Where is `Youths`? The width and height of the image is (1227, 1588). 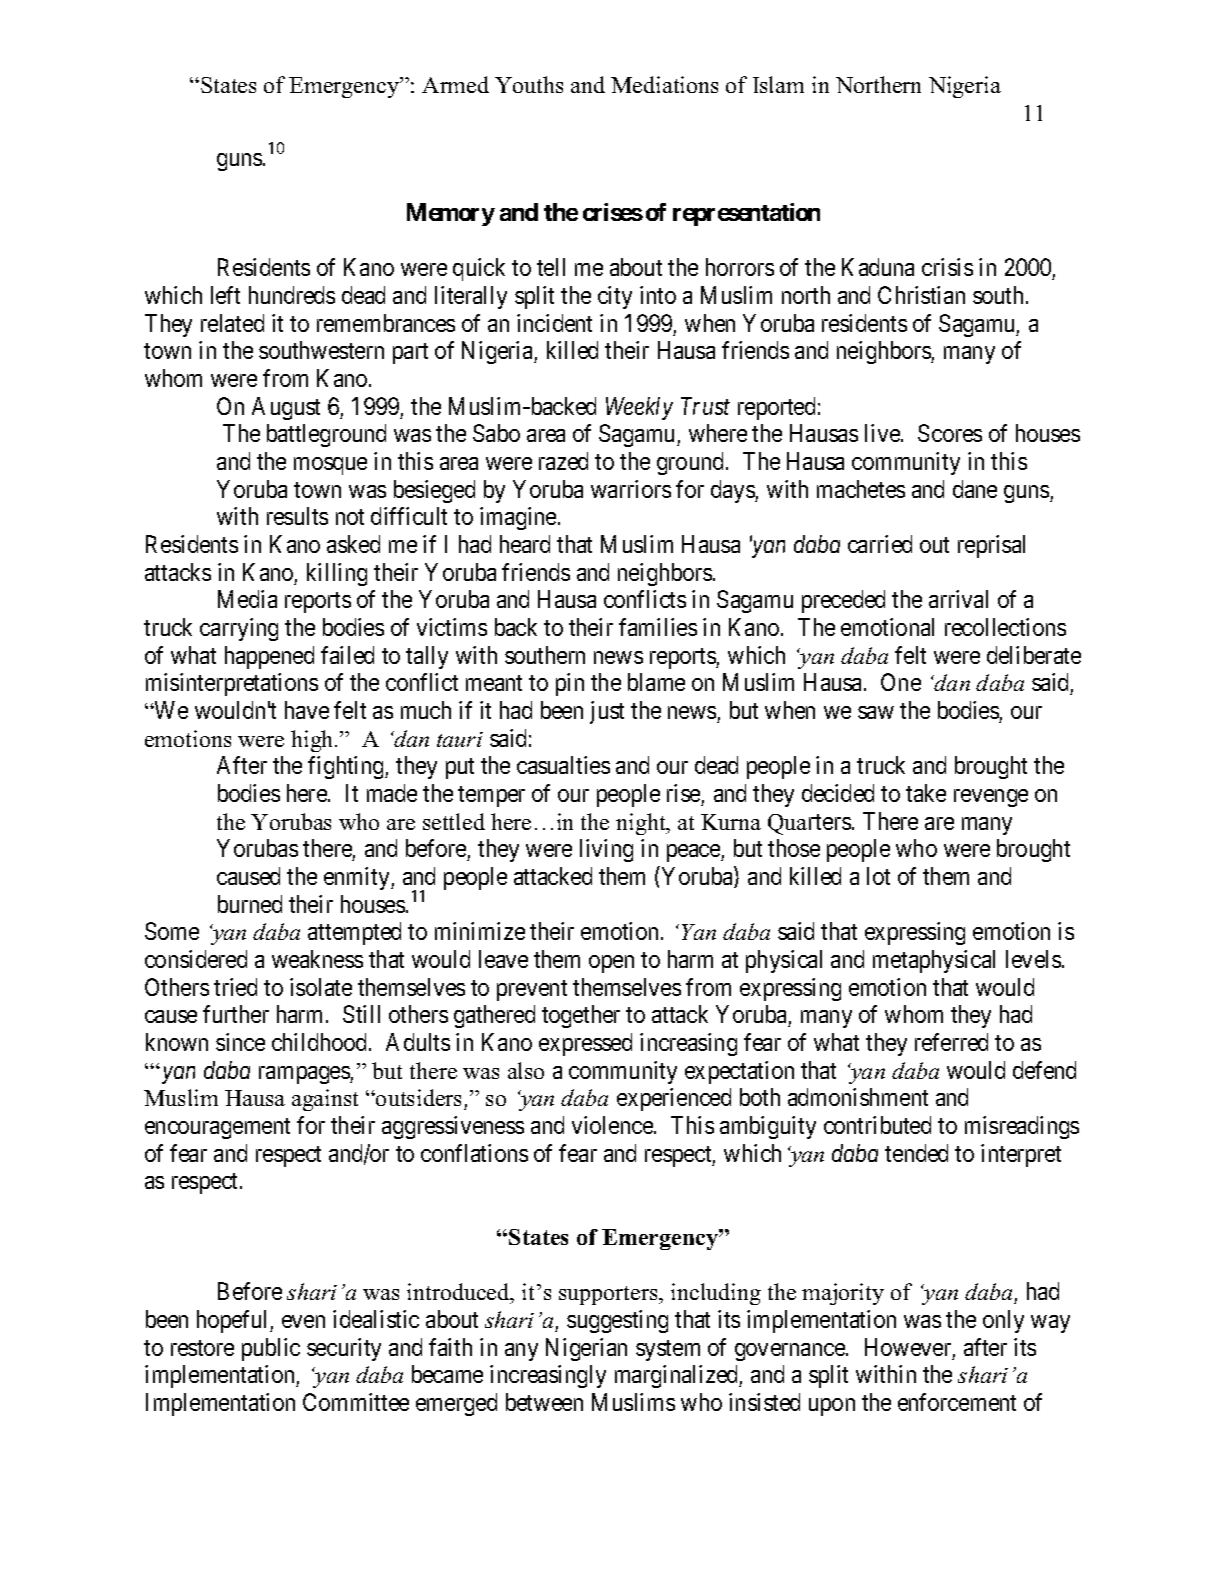
Youths is located at coordinates (529, 84).
